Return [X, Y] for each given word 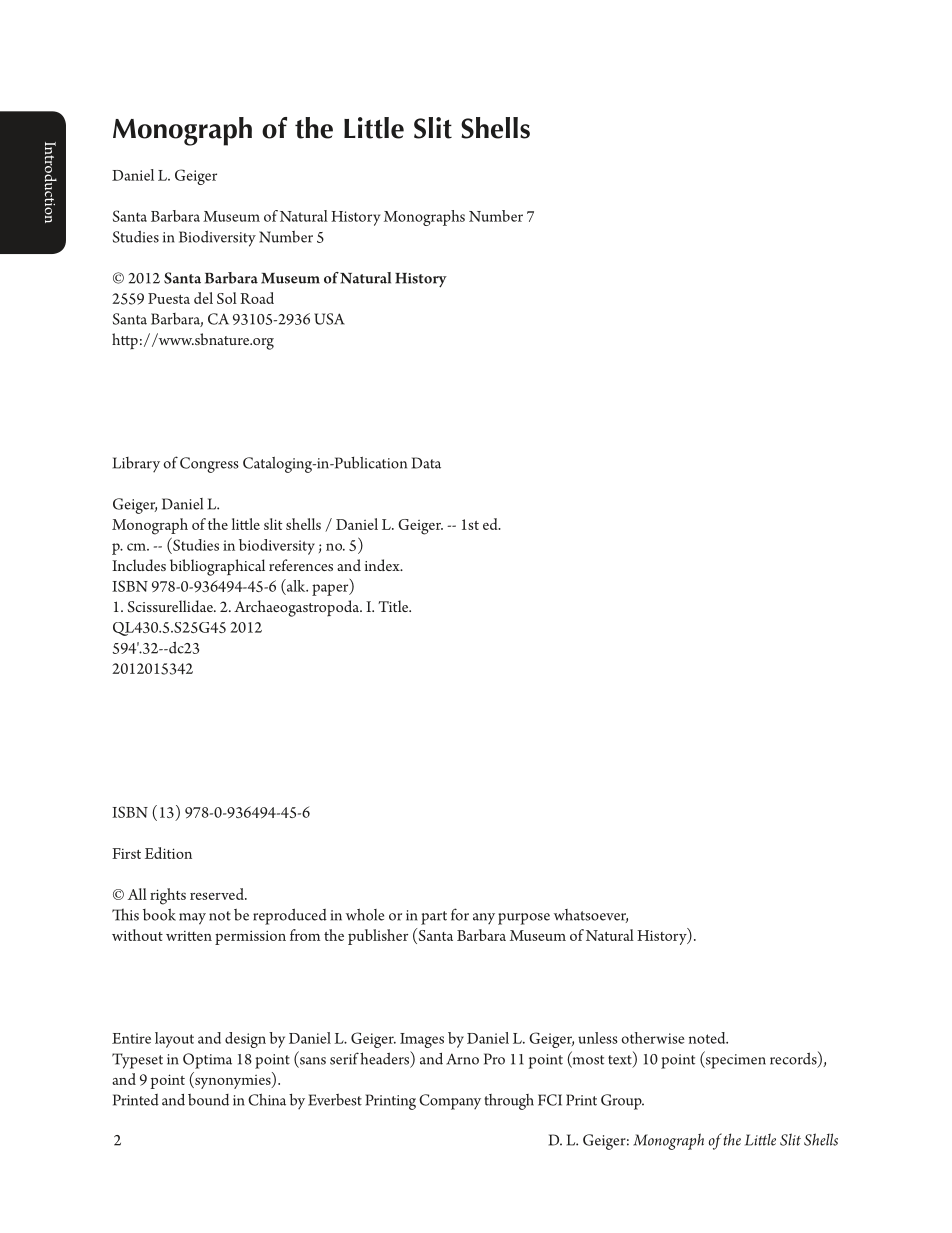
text [621, 1061]
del [203, 298]
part [434, 918]
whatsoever [591, 916]
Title [394, 606]
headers [386, 1059]
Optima [207, 1061]
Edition [168, 853]
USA [329, 319]
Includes [139, 565]
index [383, 565]
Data [426, 463]
